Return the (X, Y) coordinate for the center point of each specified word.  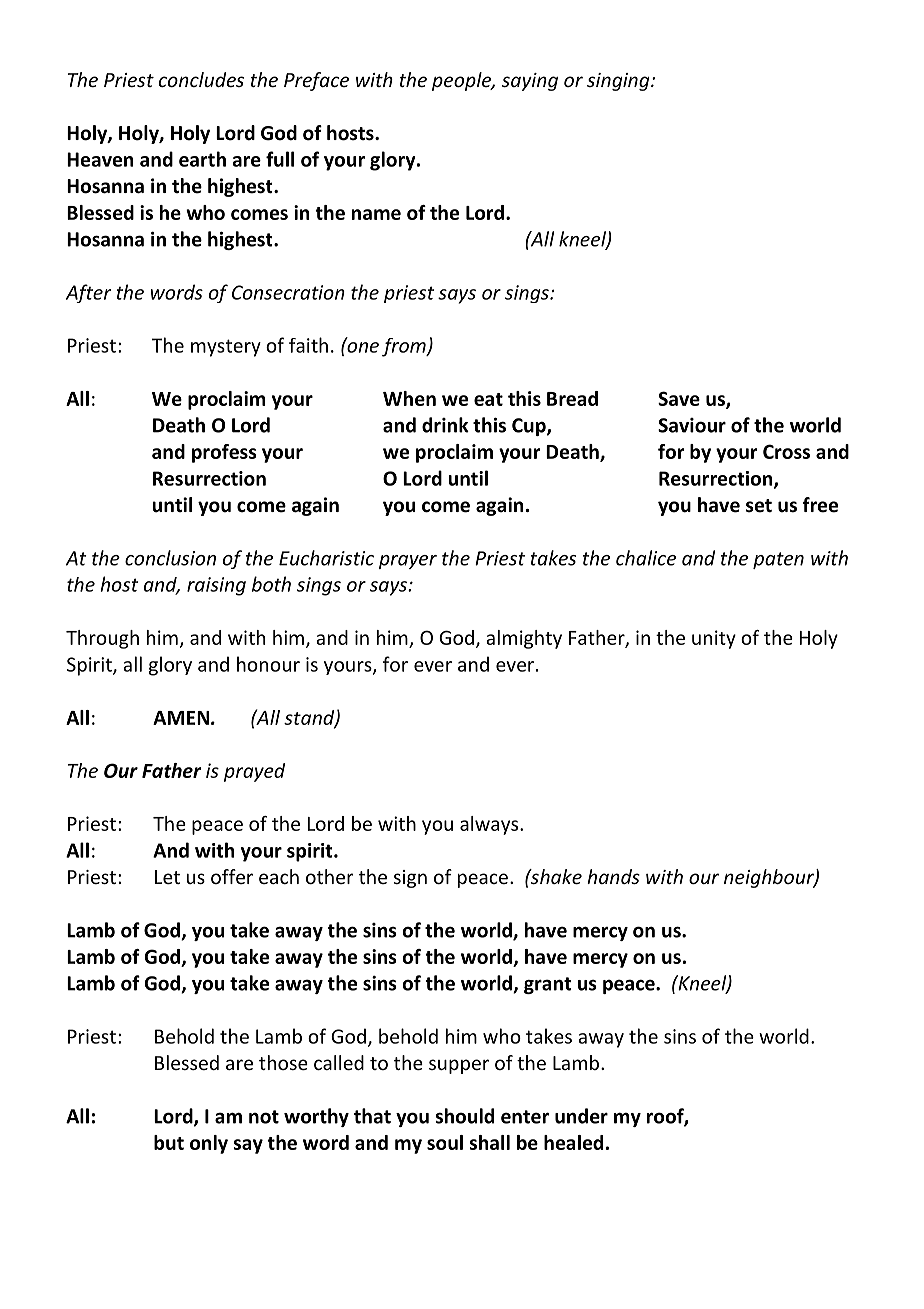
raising (216, 586)
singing (619, 82)
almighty (524, 639)
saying (530, 82)
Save (679, 398)
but (169, 1142)
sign (410, 879)
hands (613, 876)
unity (714, 639)
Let (167, 877)
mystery (226, 348)
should (464, 1116)
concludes (201, 79)
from (405, 347)
